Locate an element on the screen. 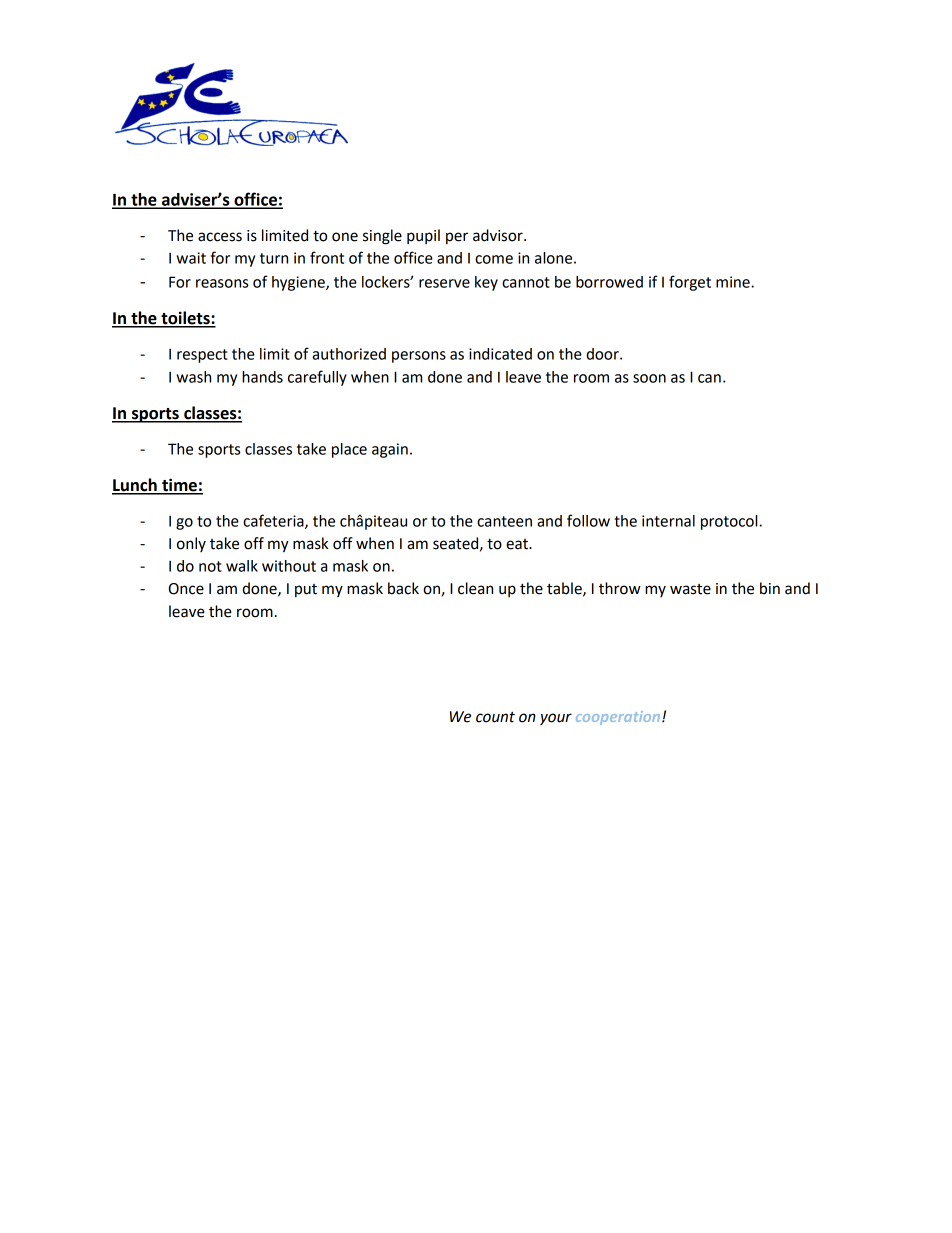 The width and height of the screenshot is (952, 1233). wait is located at coordinates (191, 258).
